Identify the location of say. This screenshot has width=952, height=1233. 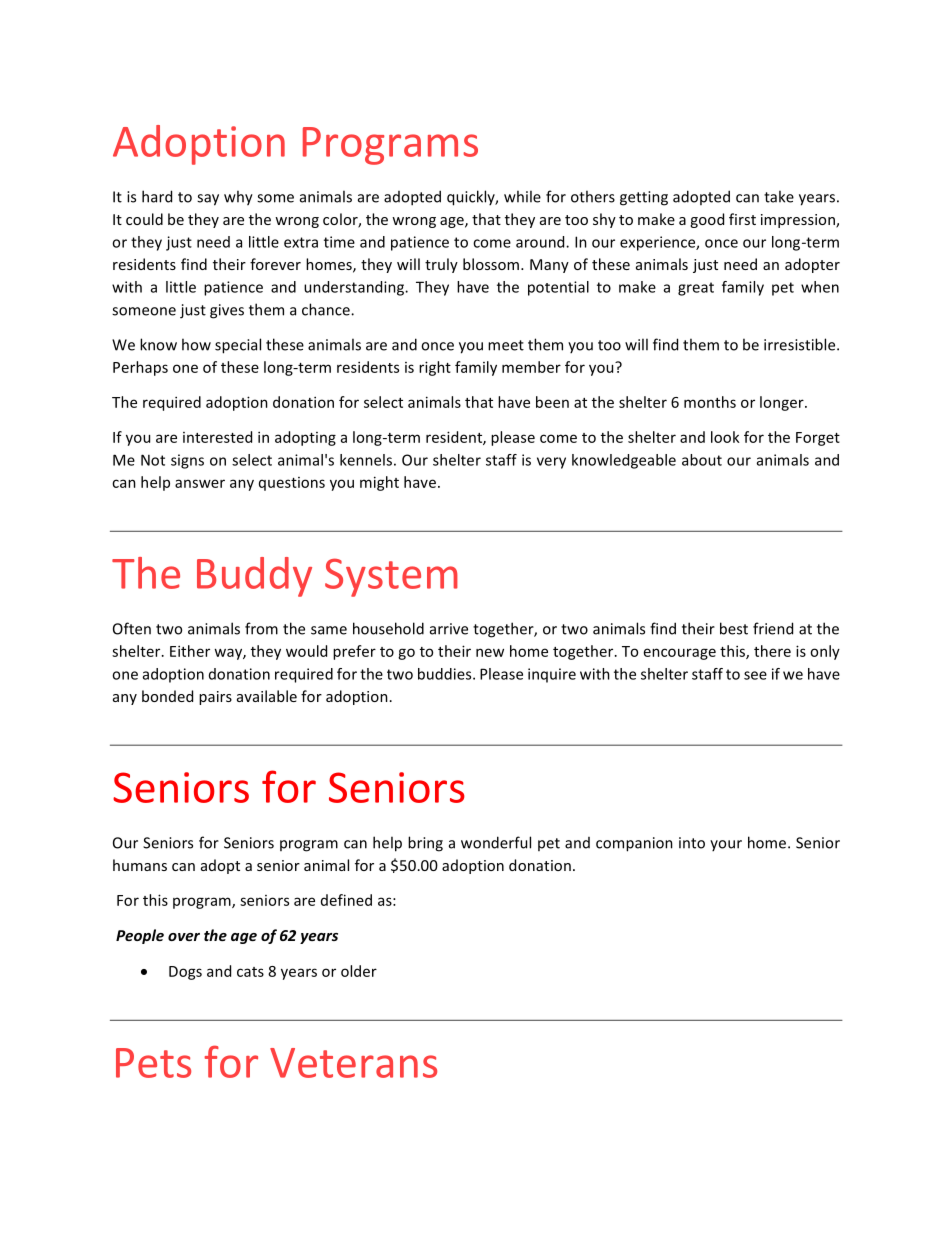
(208, 200).
